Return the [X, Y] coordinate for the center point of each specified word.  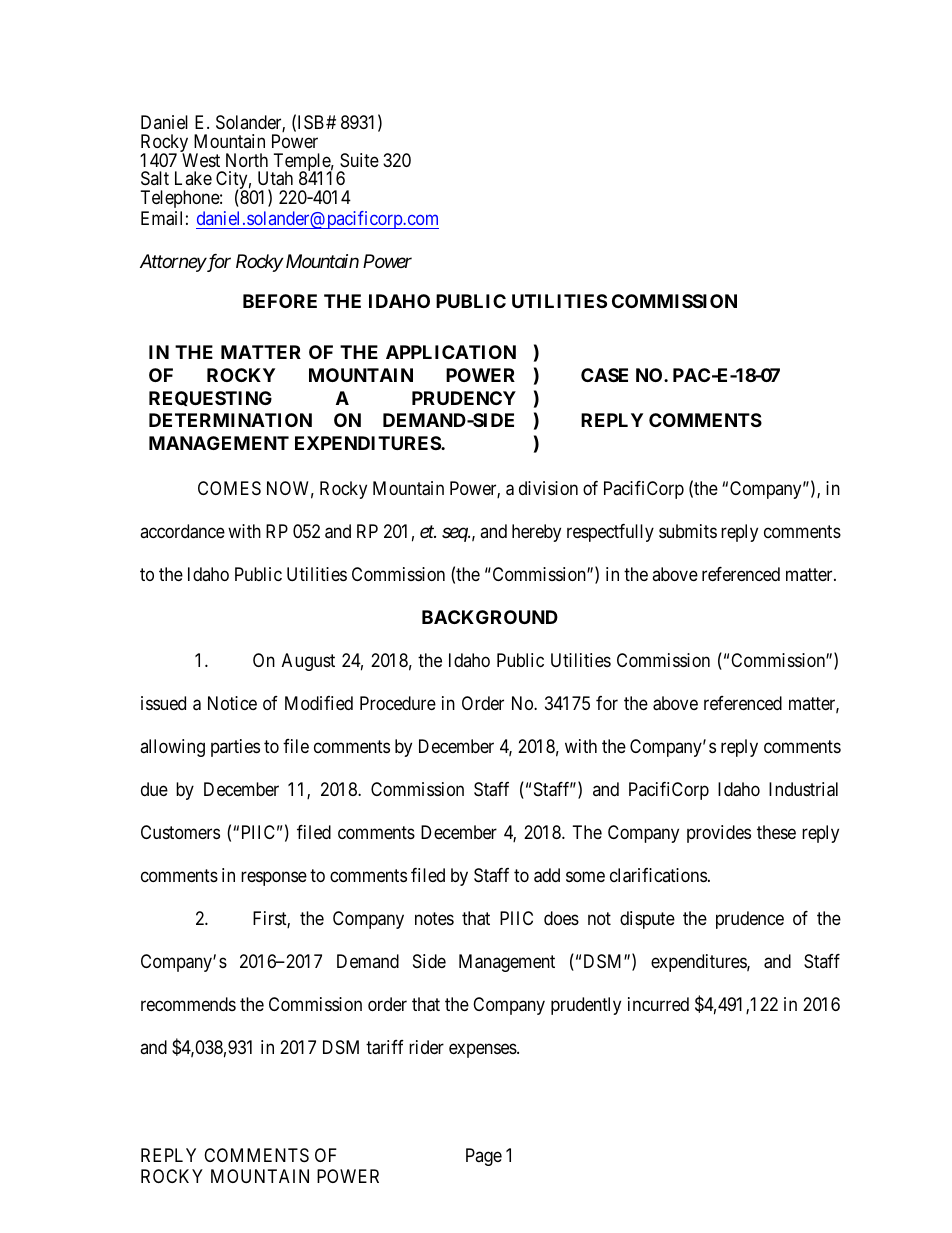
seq [455, 535]
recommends [188, 1004]
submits [688, 531]
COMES [229, 488]
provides [719, 834]
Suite [359, 160]
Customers [180, 832]
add [547, 875]
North [247, 160]
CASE [604, 375]
